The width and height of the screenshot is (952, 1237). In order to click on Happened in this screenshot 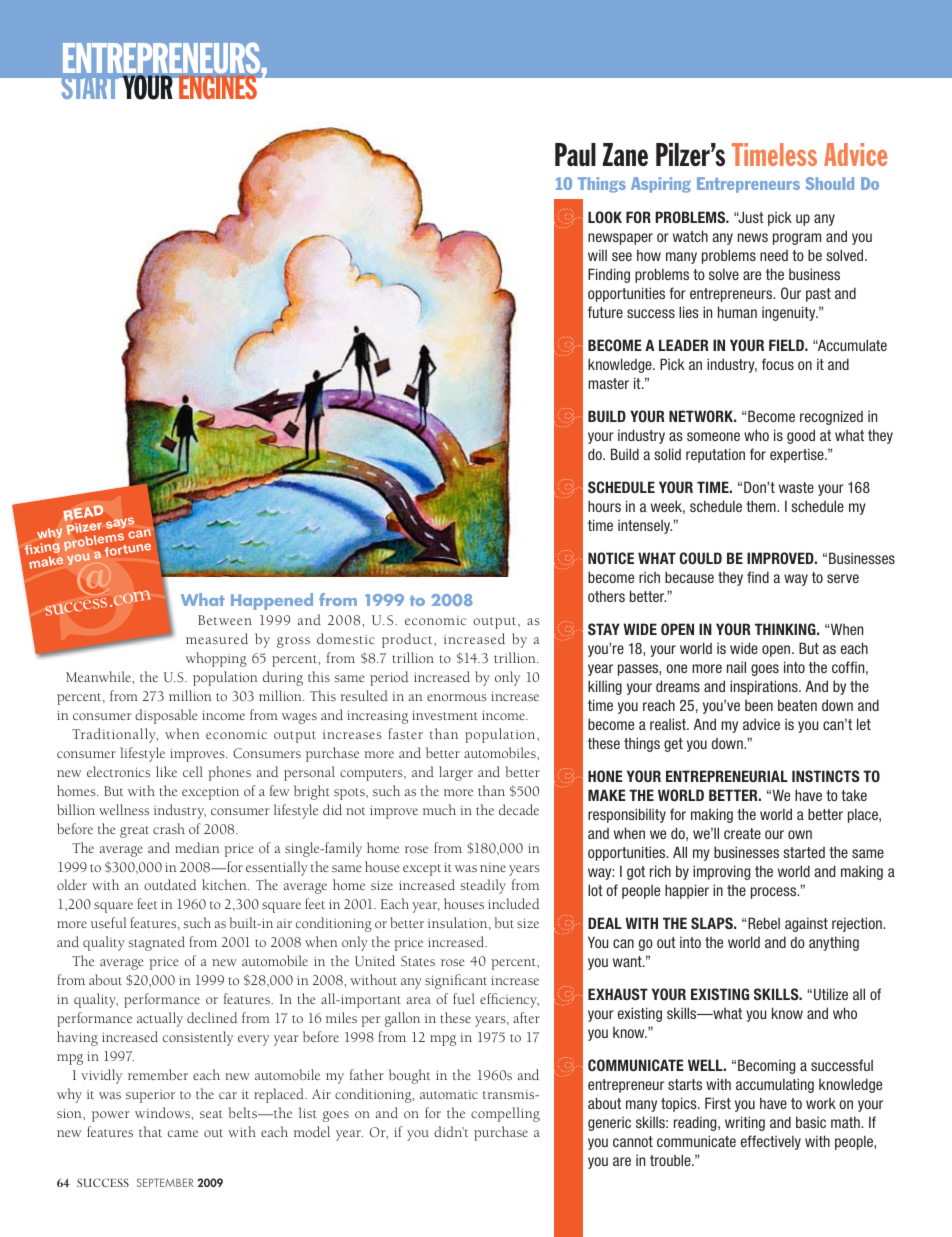, I will do `click(272, 601)`.
